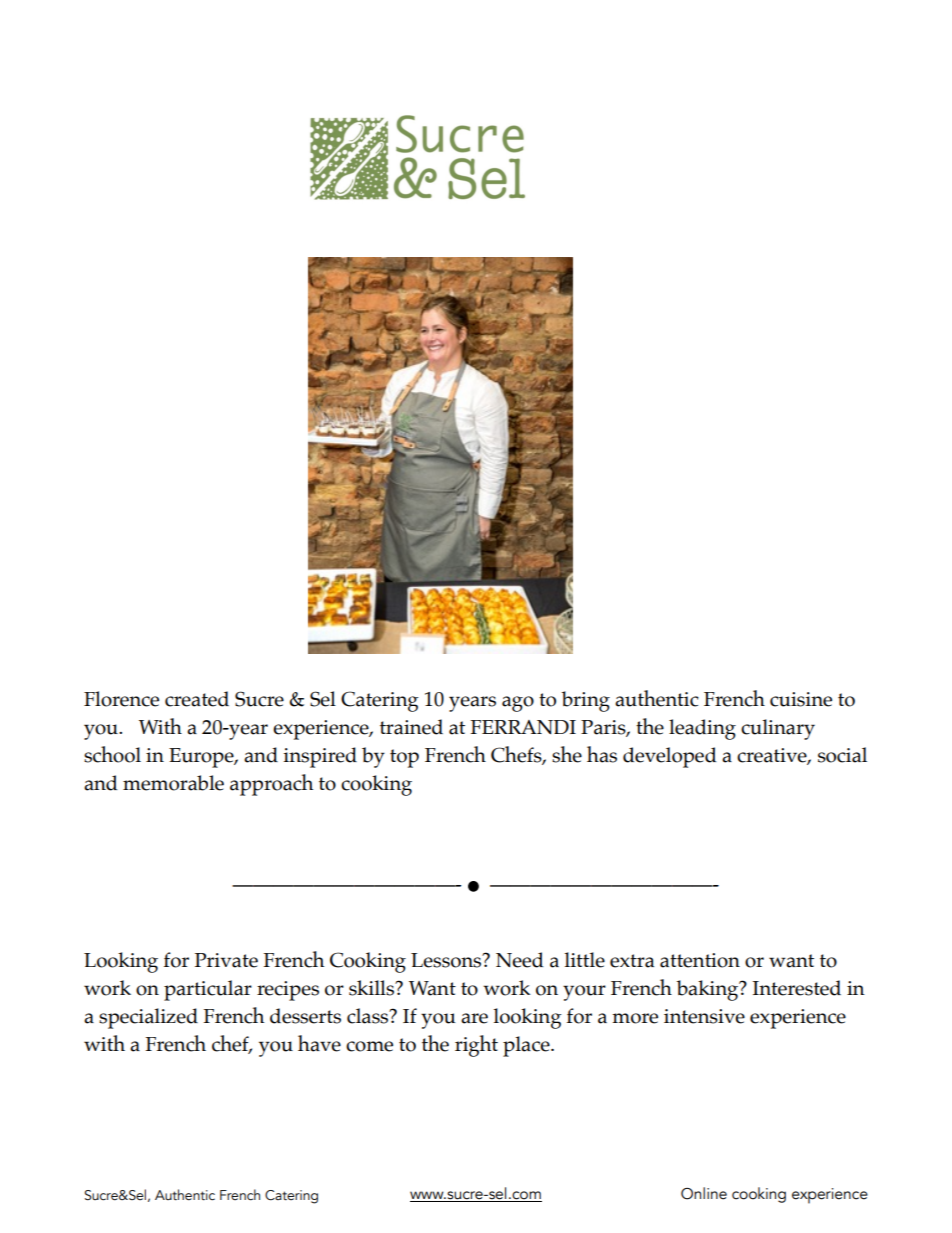 This screenshot has width=952, height=1233. What do you see at coordinates (226, 960) in the screenshot?
I see `Private` at bounding box center [226, 960].
